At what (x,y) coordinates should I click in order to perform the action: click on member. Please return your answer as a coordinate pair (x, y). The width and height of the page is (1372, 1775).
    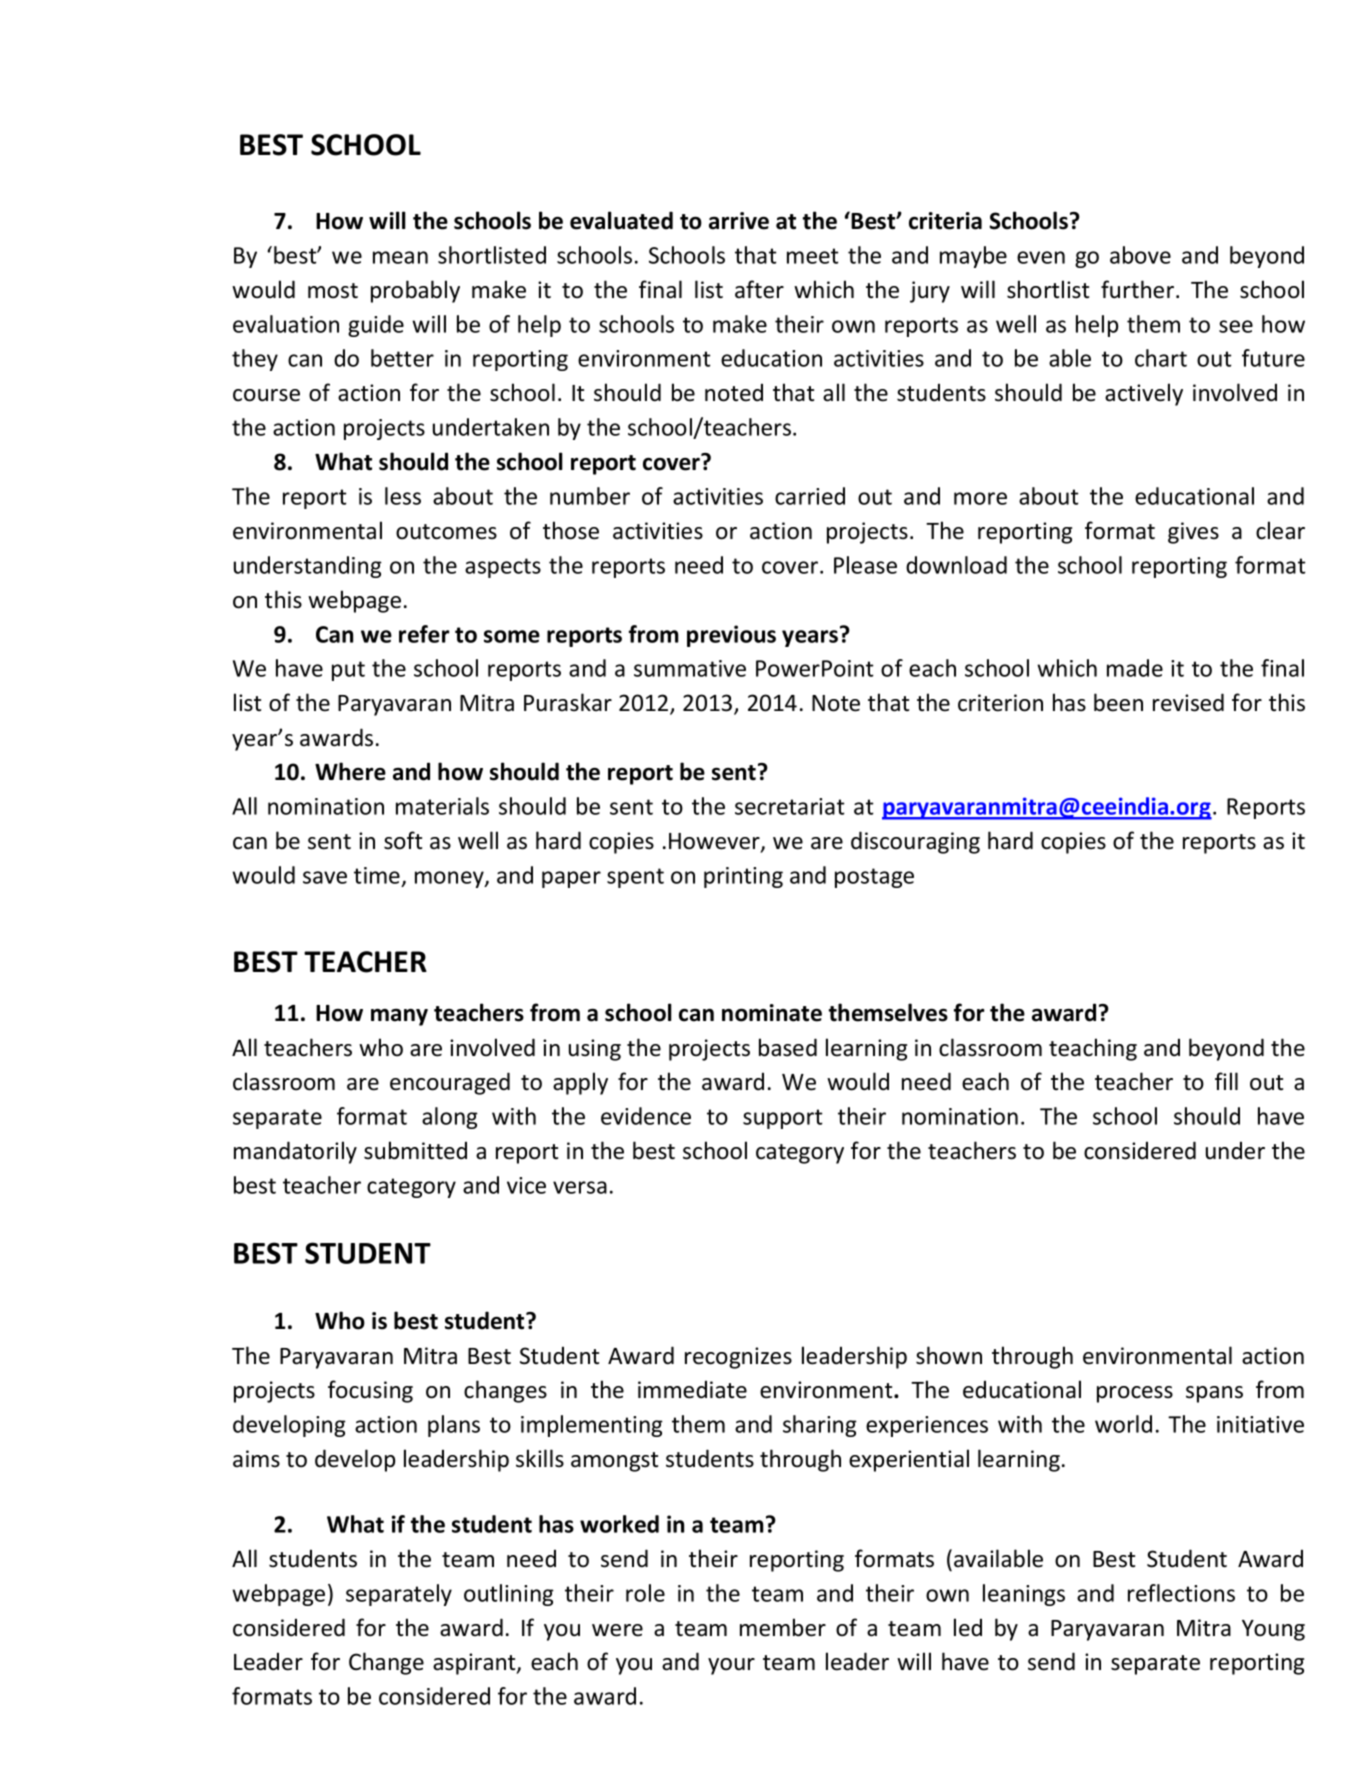
    Looking at the image, I should click on (783, 1627).
